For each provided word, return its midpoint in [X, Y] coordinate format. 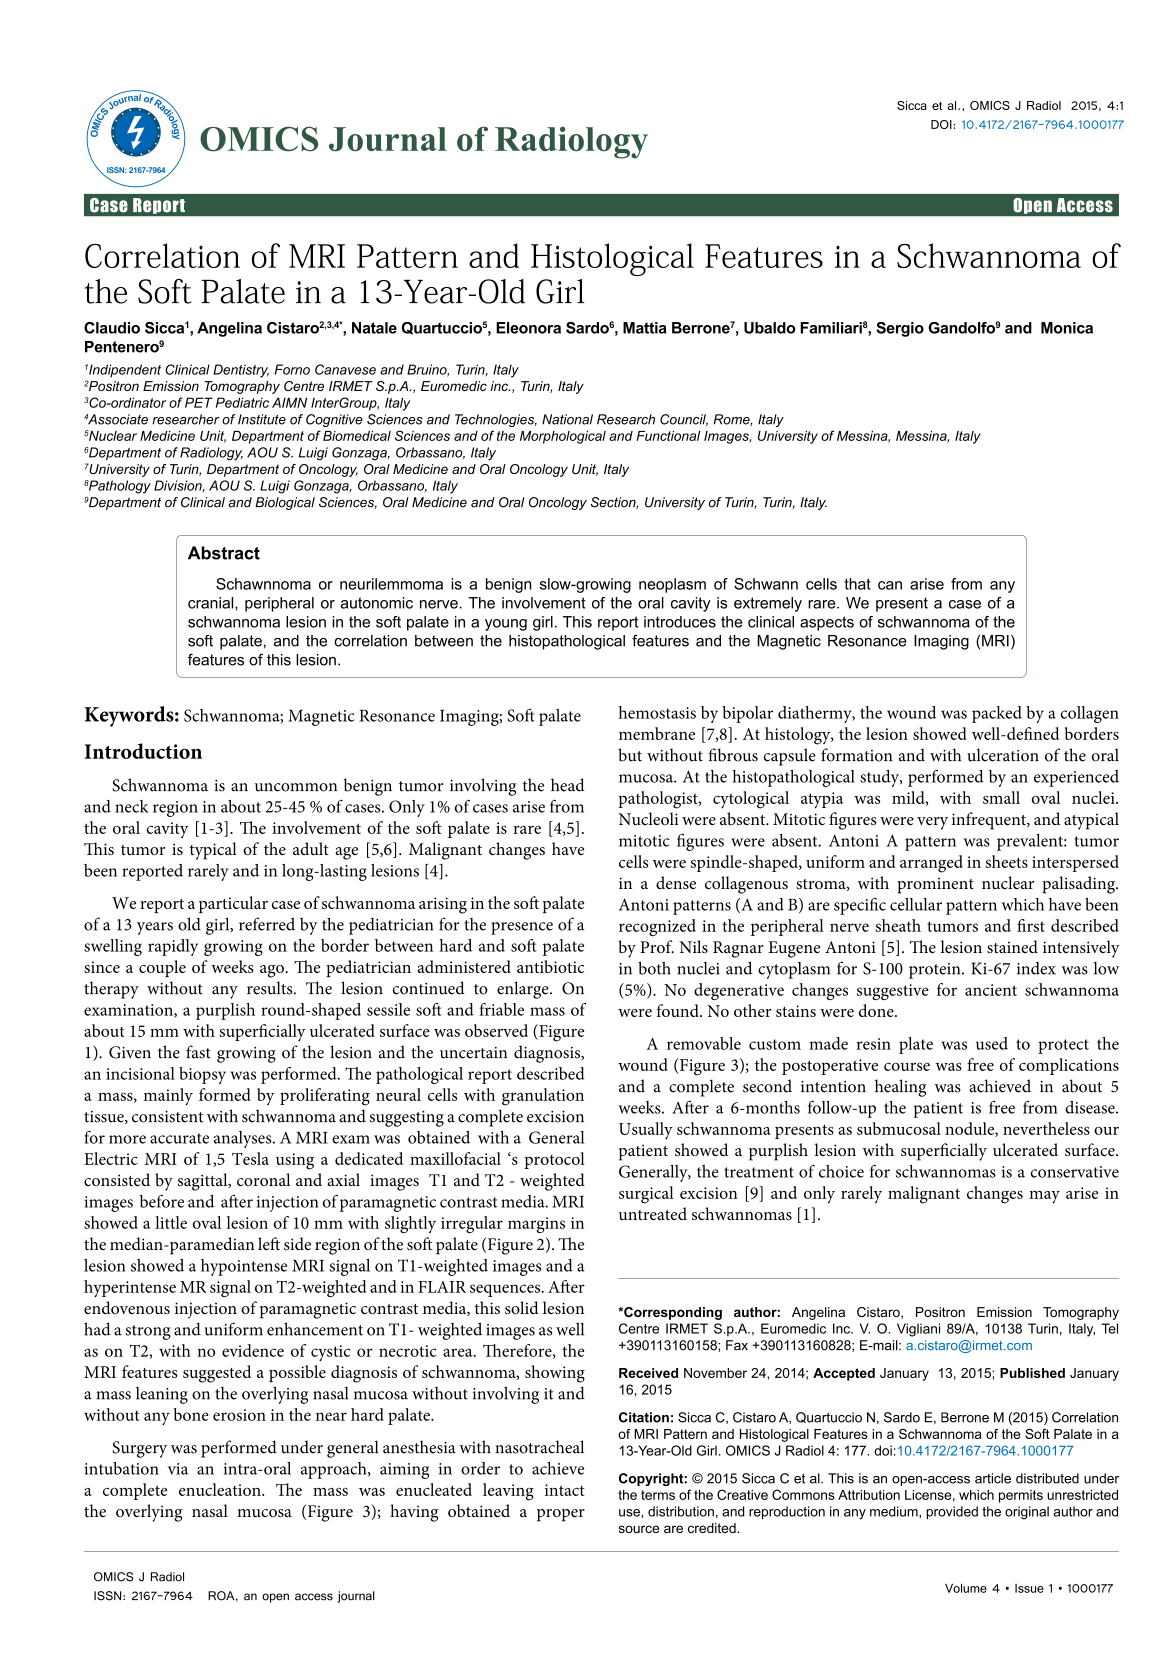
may [1044, 1197]
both [654, 968]
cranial [212, 603]
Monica [1067, 328]
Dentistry [241, 371]
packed [997, 714]
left [269, 1243]
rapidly [173, 947]
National [567, 419]
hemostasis [657, 712]
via [178, 1469]
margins [536, 1225]
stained [1012, 946]
